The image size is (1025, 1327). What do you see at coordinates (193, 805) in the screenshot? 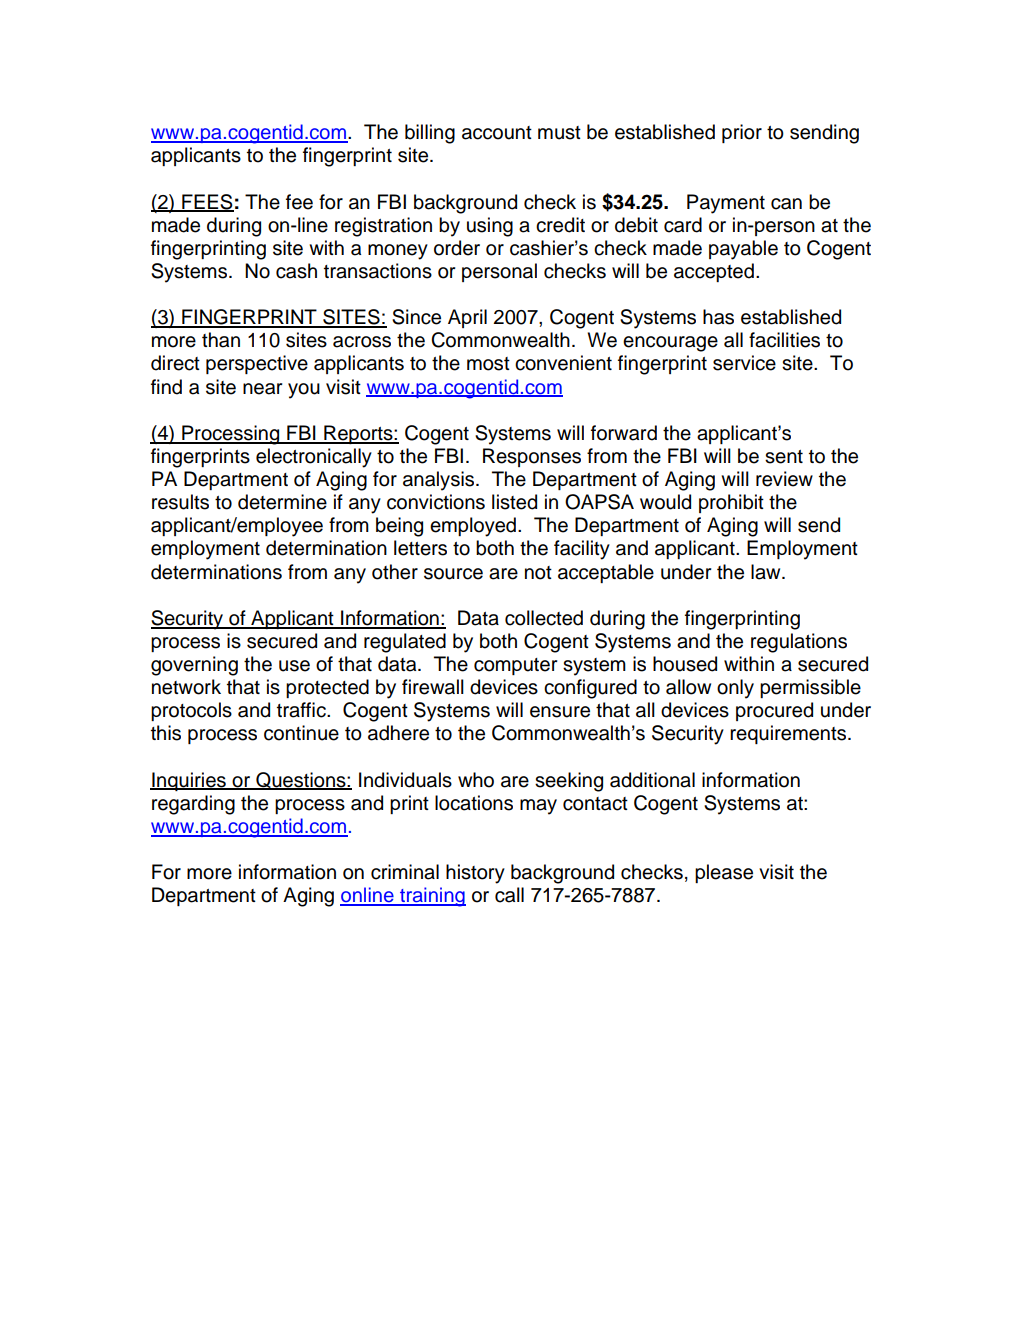
I see `regarding` at bounding box center [193, 805].
